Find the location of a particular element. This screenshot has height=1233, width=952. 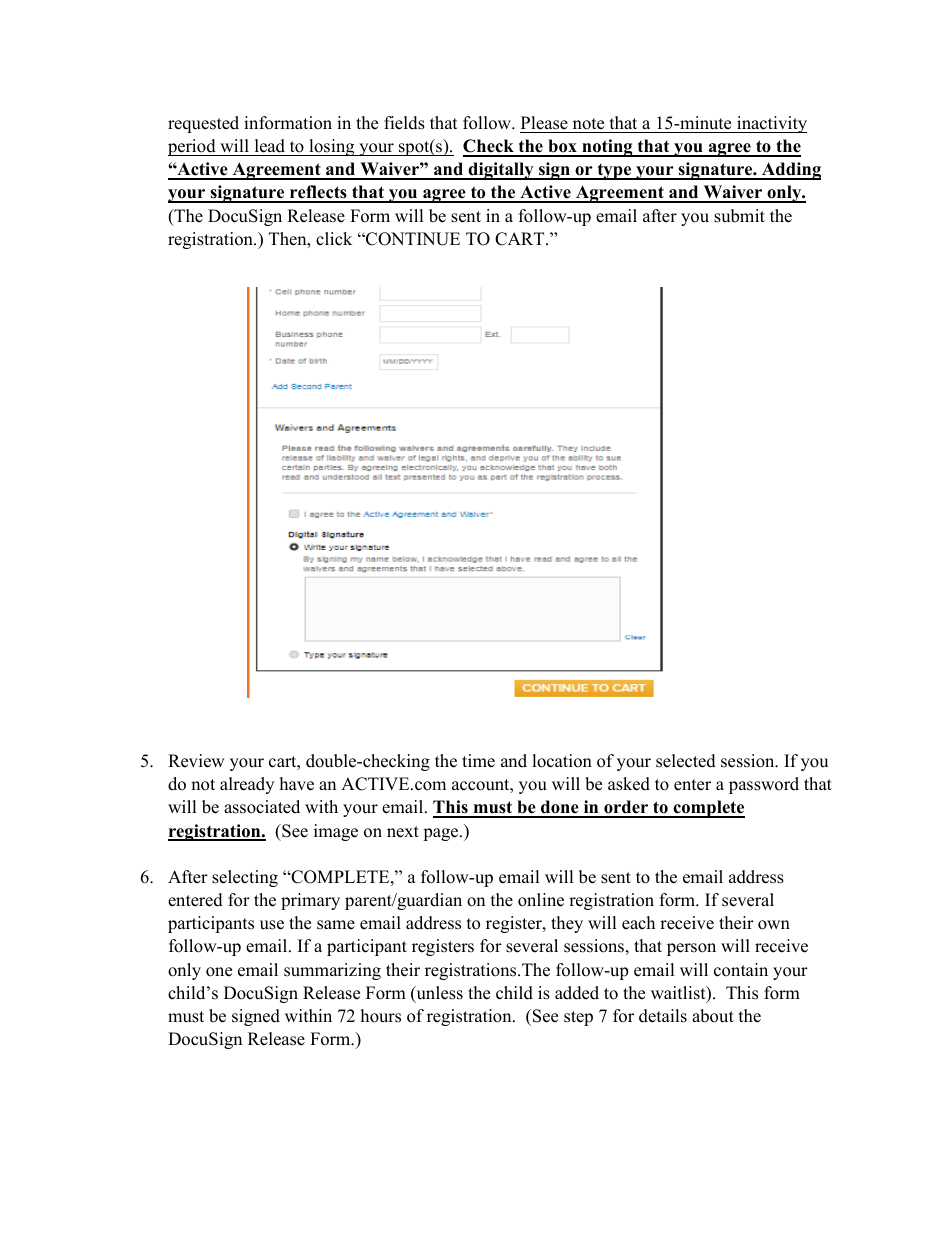

summarizing is located at coordinates (332, 971).
